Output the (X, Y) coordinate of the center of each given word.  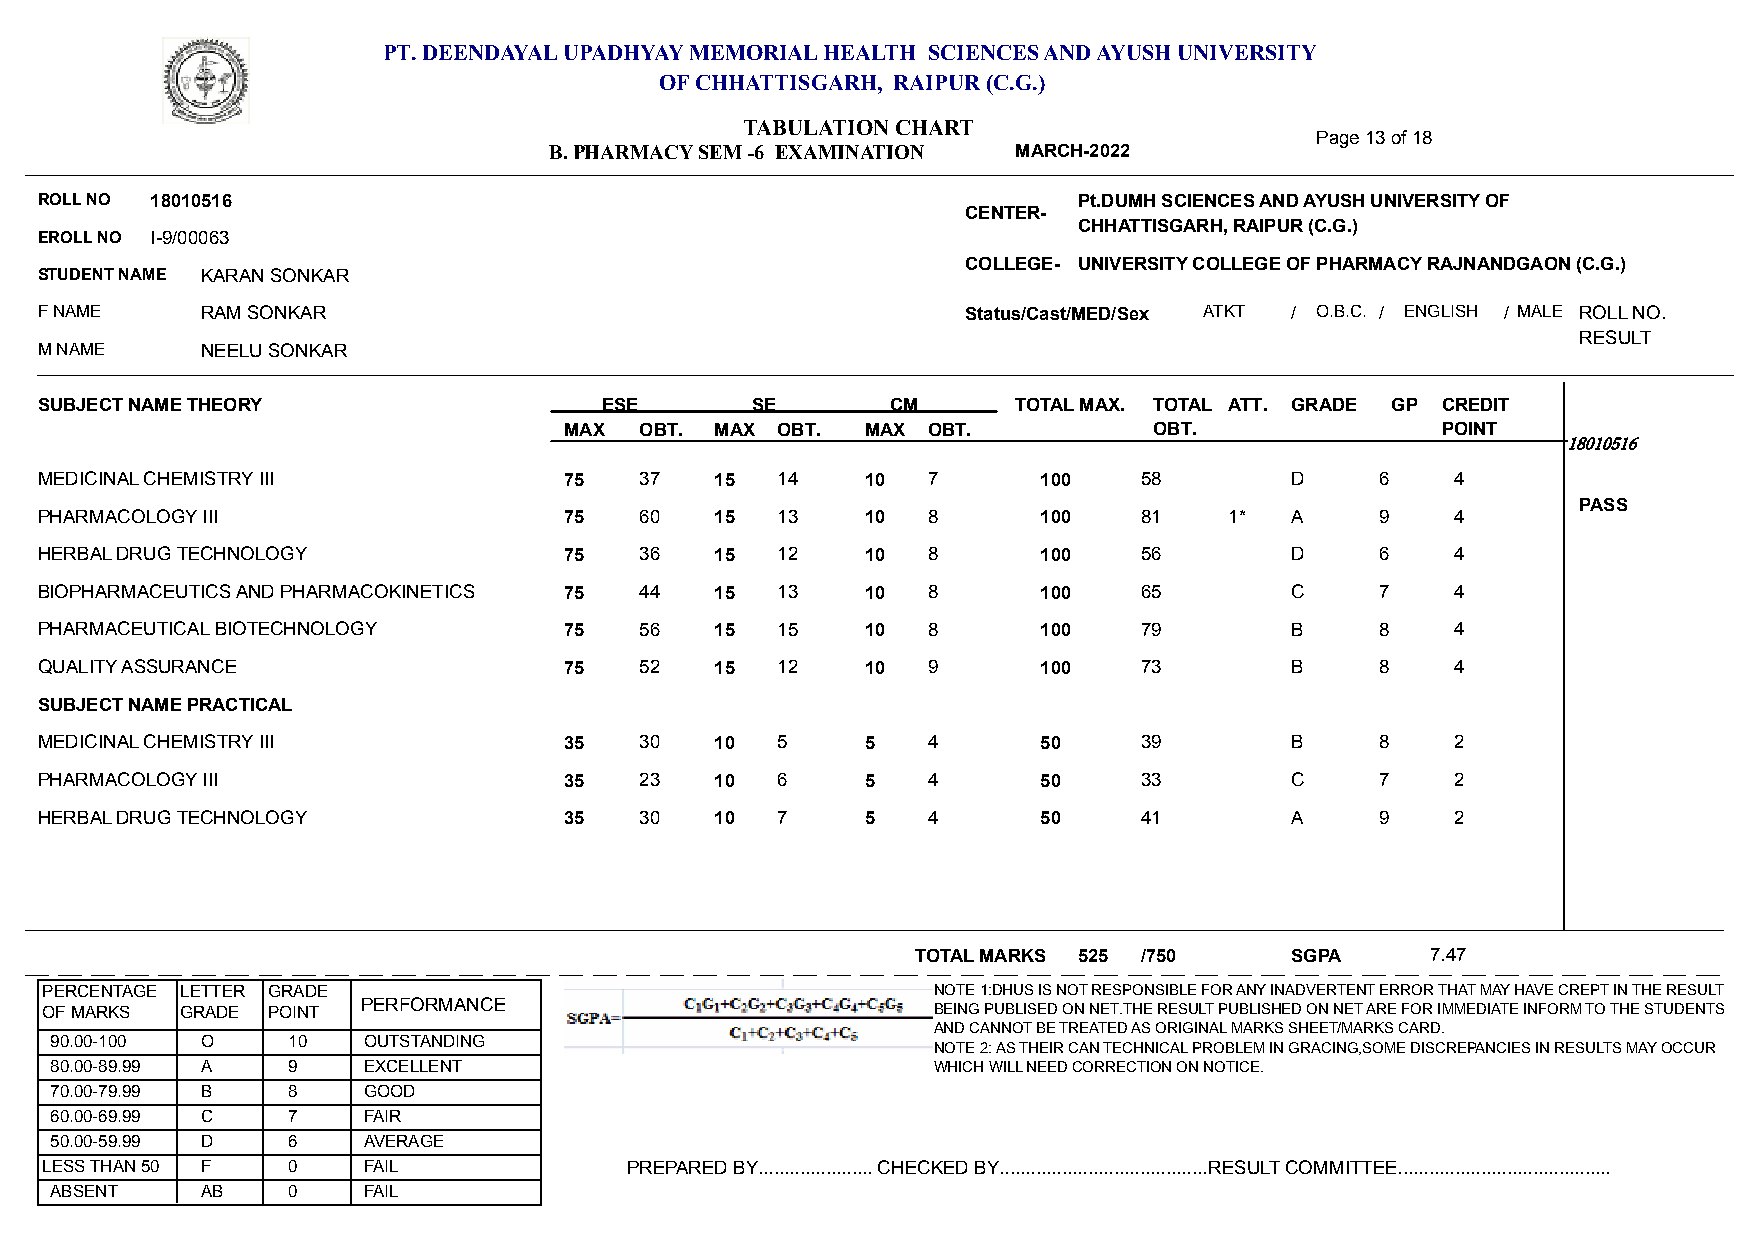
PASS (1603, 504)
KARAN (232, 275)
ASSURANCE (178, 666)
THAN (112, 1166)
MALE (1540, 311)
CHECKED (922, 1167)
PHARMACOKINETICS (377, 591)
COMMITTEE (1341, 1167)
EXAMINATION (849, 152)
